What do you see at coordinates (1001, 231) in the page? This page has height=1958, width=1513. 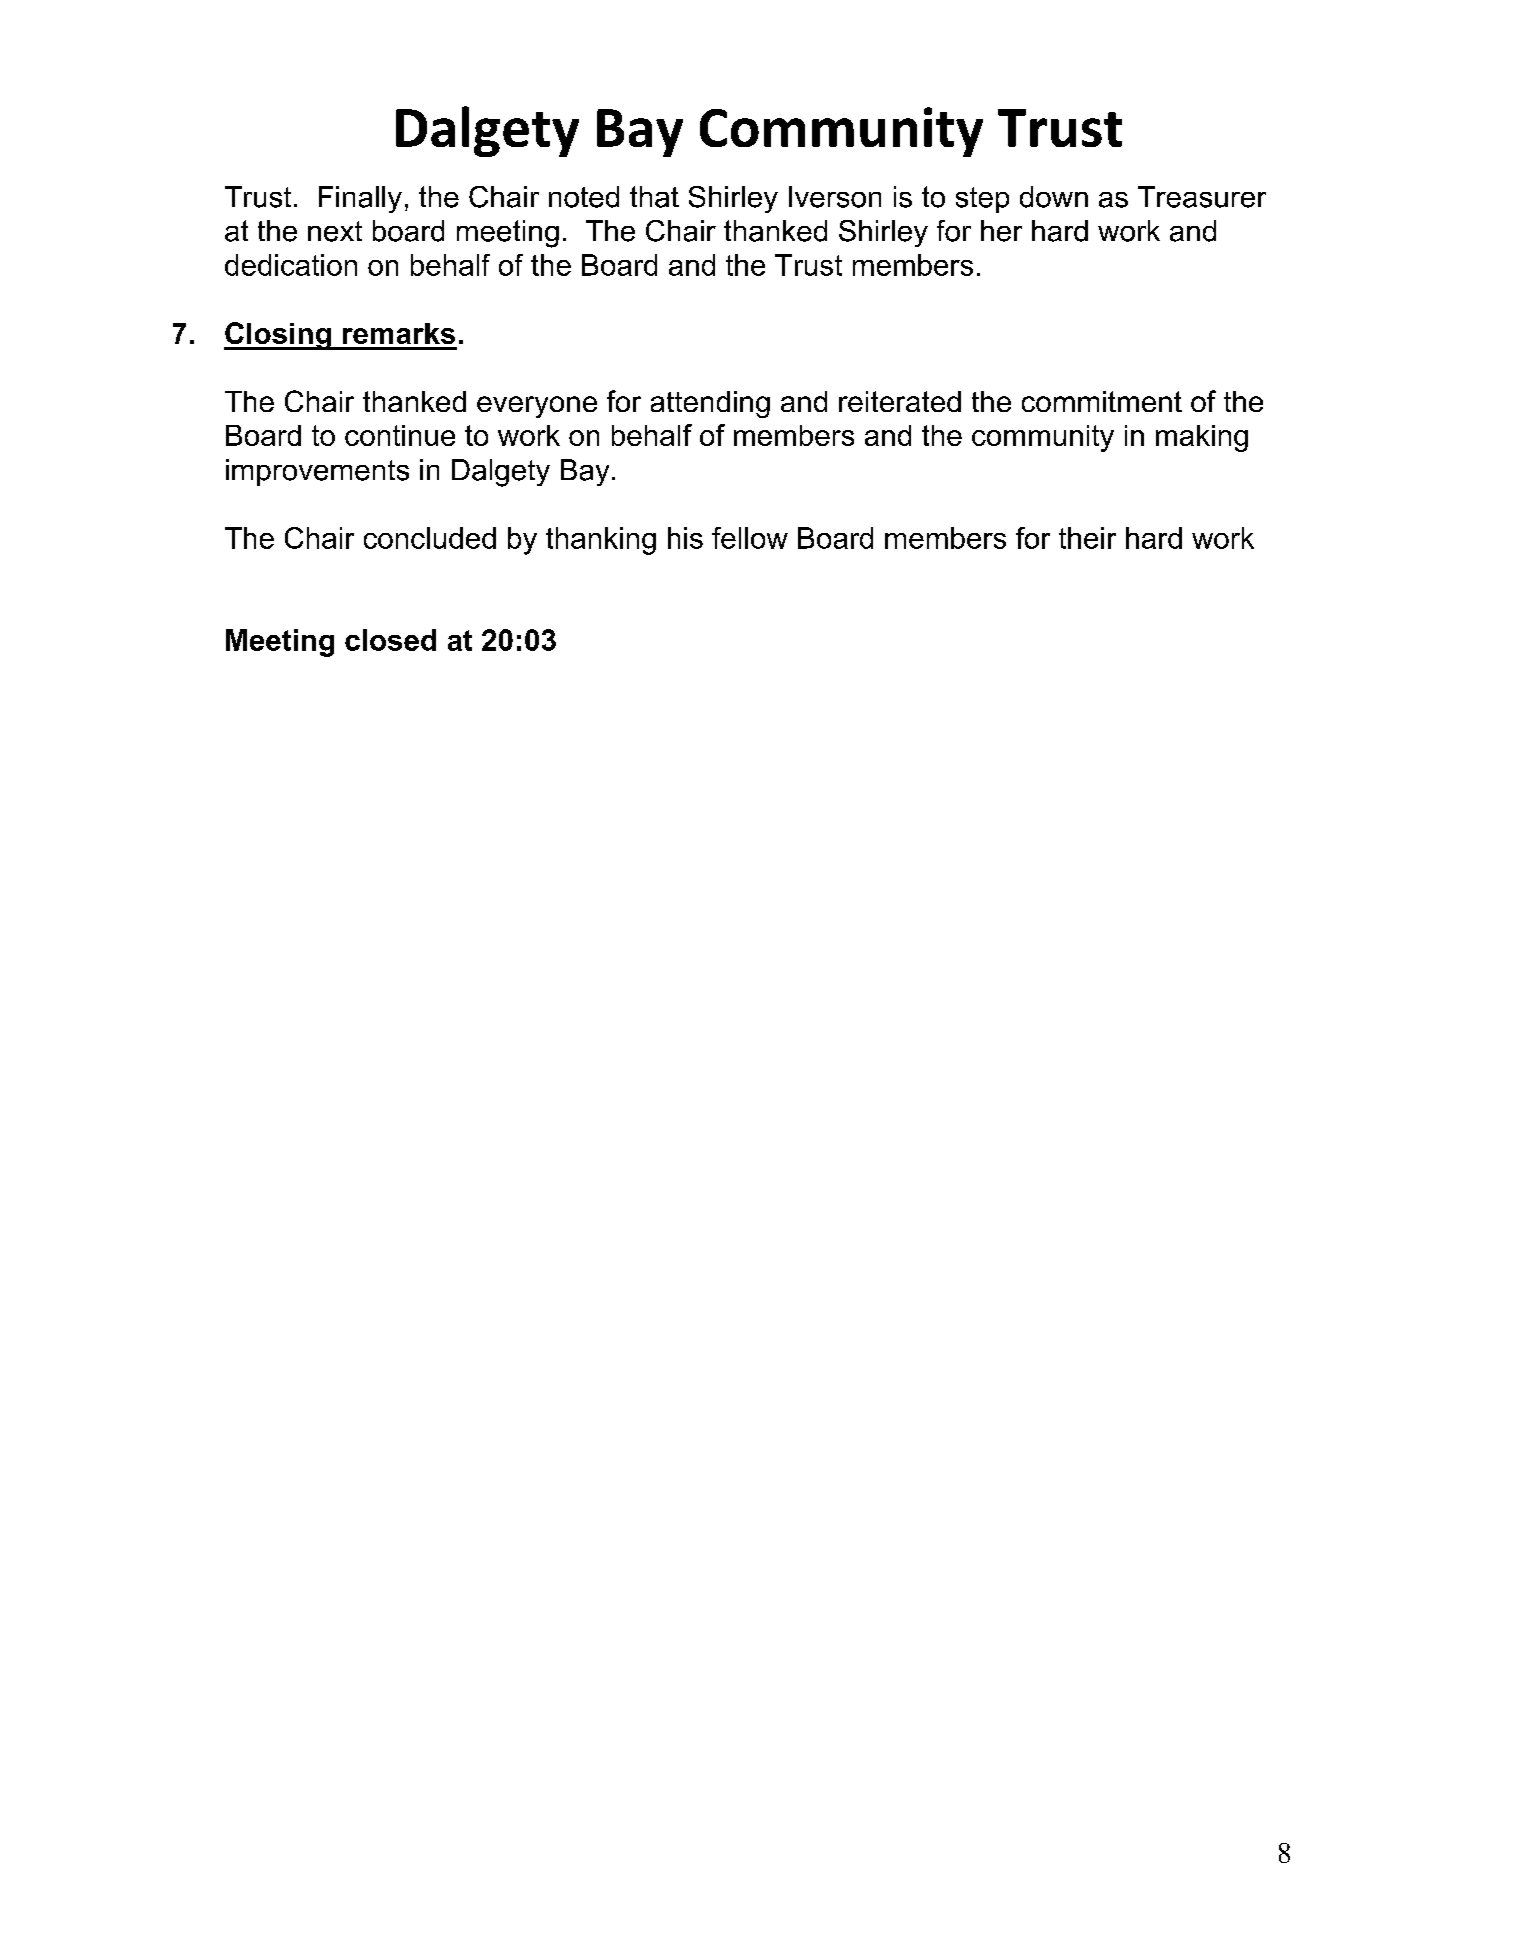 I see `her` at bounding box center [1001, 231].
